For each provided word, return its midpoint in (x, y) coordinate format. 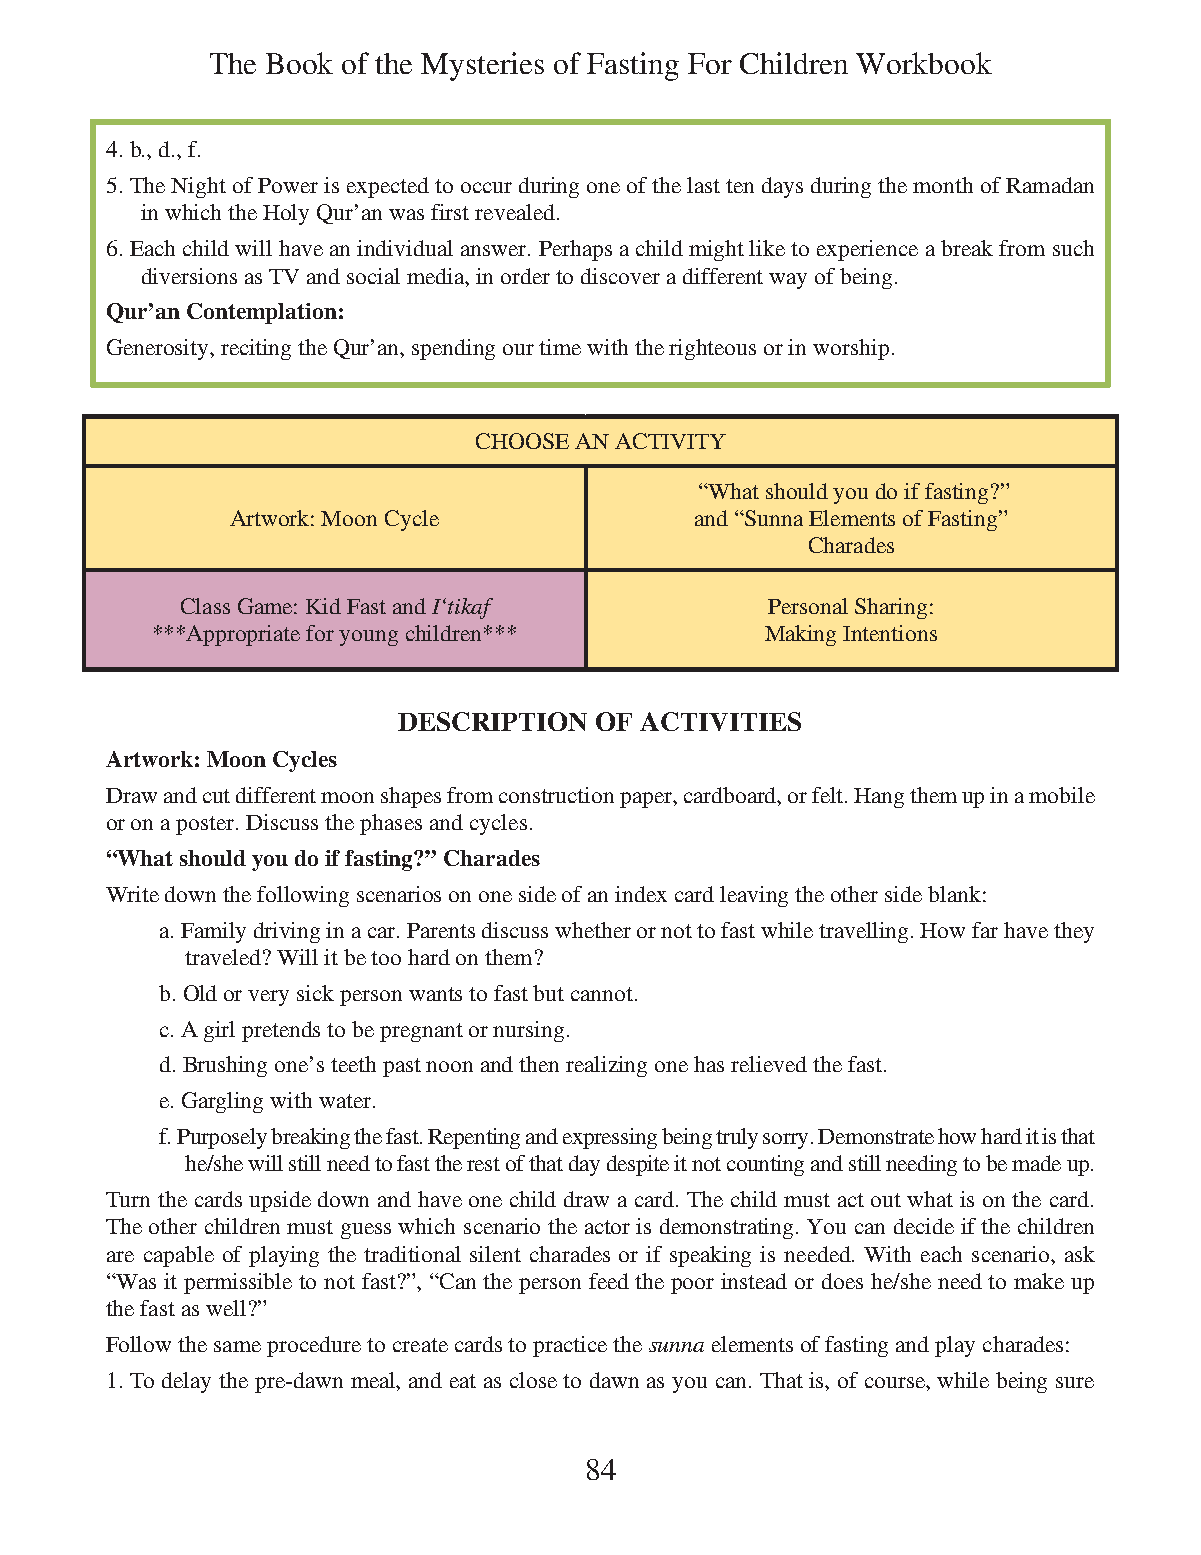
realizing (606, 1066)
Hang (879, 798)
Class (205, 606)
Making (800, 635)
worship (851, 349)
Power (288, 185)
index (641, 894)
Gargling (222, 1102)
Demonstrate (876, 1136)
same (237, 1346)
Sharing (891, 608)
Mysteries (482, 66)
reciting (256, 349)
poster (206, 825)
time (560, 347)
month (943, 185)
